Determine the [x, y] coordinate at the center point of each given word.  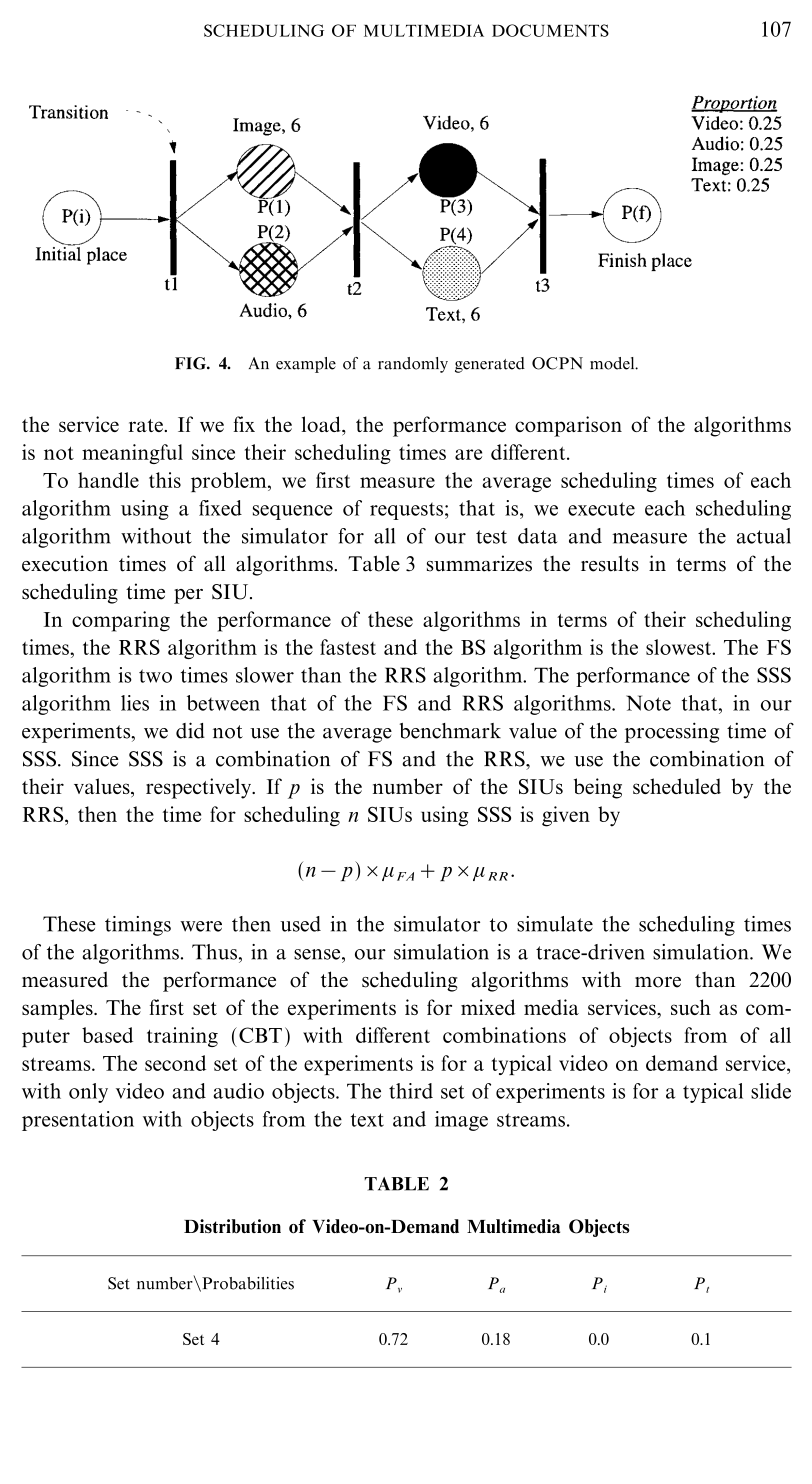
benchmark [450, 731]
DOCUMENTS [550, 30]
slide [771, 1091]
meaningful [132, 454]
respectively [199, 788]
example [306, 365]
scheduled [677, 786]
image [461, 1121]
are [468, 454]
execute [601, 509]
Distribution [232, 1226]
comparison [568, 426]
